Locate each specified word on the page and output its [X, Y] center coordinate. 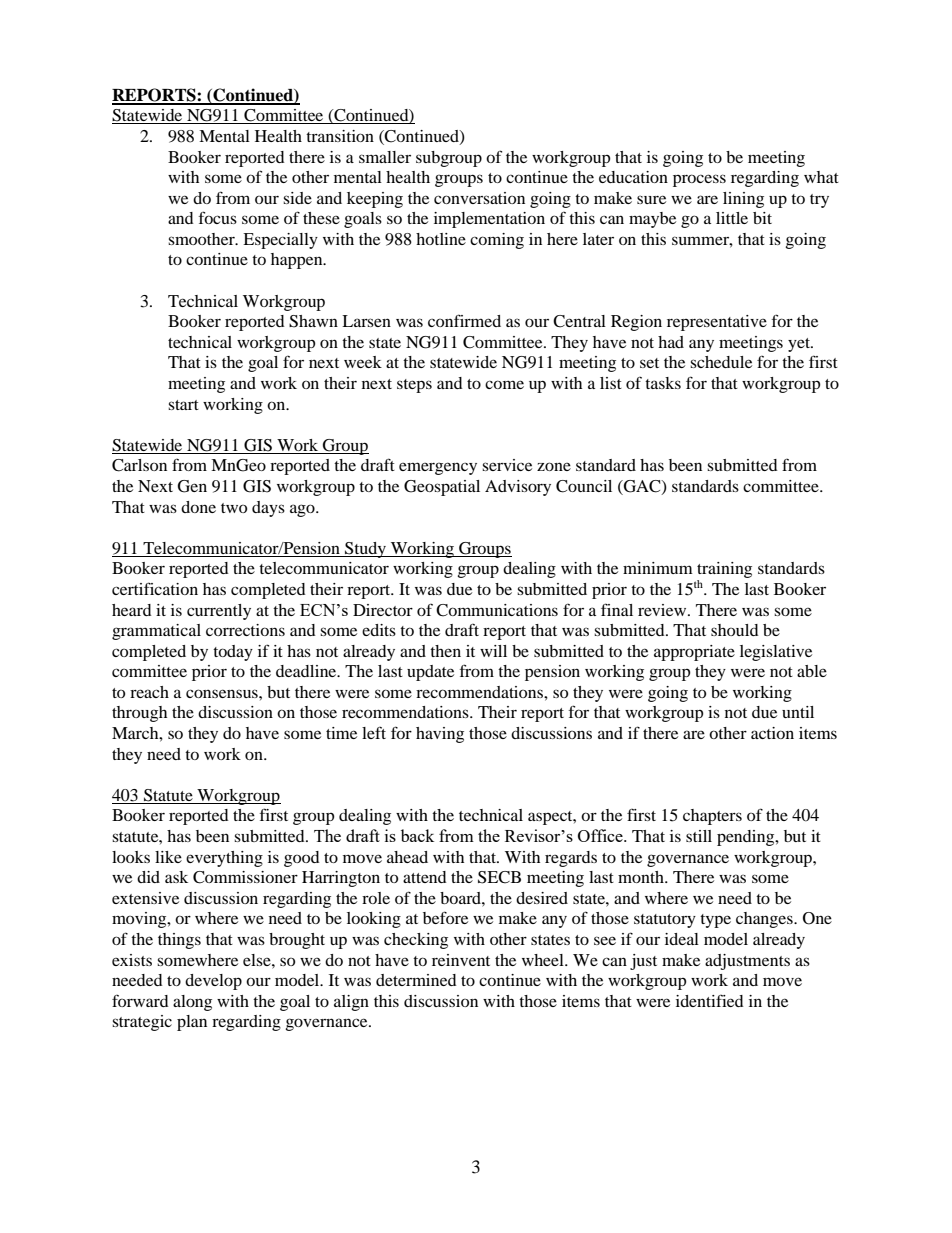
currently [219, 612]
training [724, 571]
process [699, 180]
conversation [479, 198]
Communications [497, 610]
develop [213, 982]
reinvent [461, 960]
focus [218, 217]
